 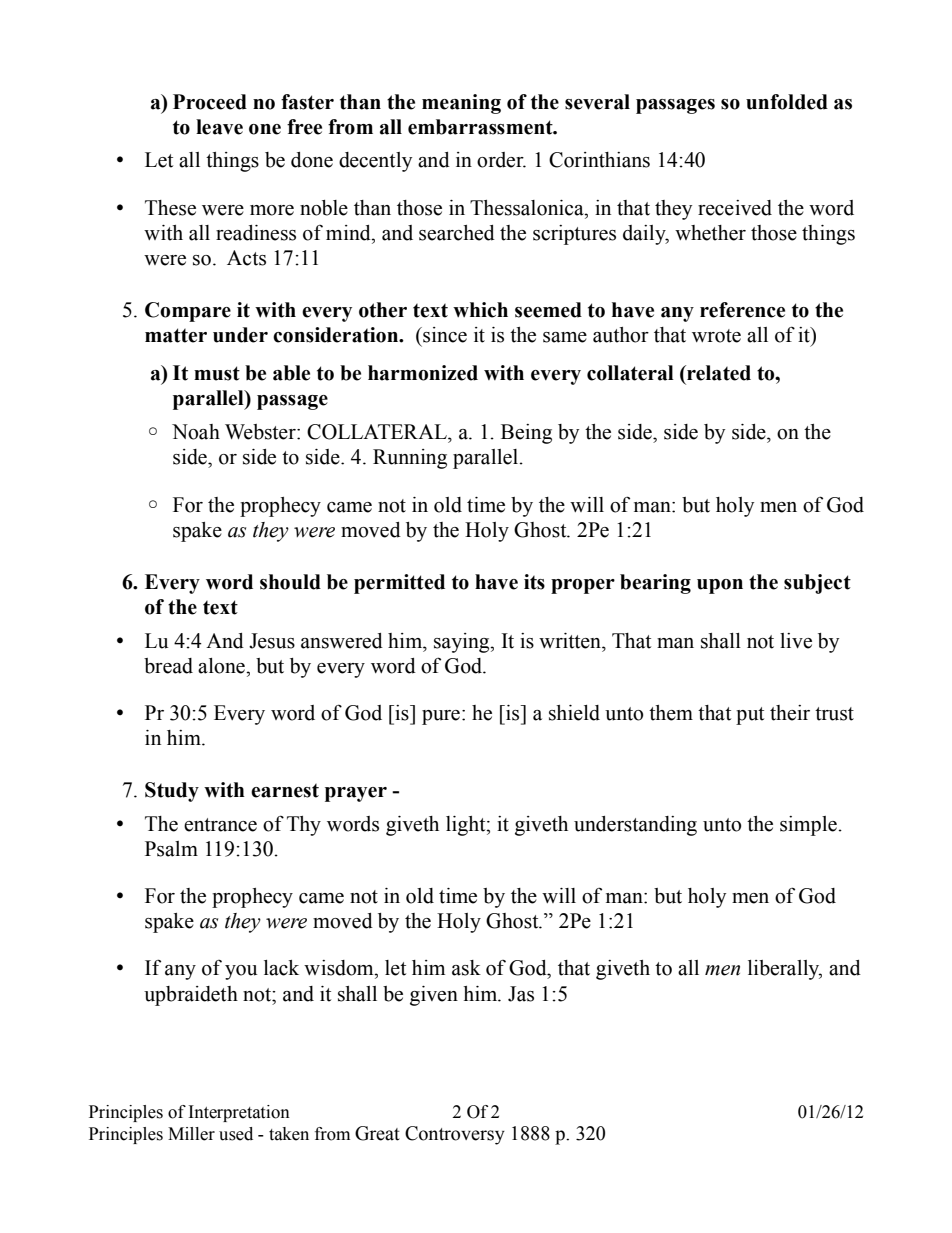 I want to click on order, so click(x=501, y=160).
